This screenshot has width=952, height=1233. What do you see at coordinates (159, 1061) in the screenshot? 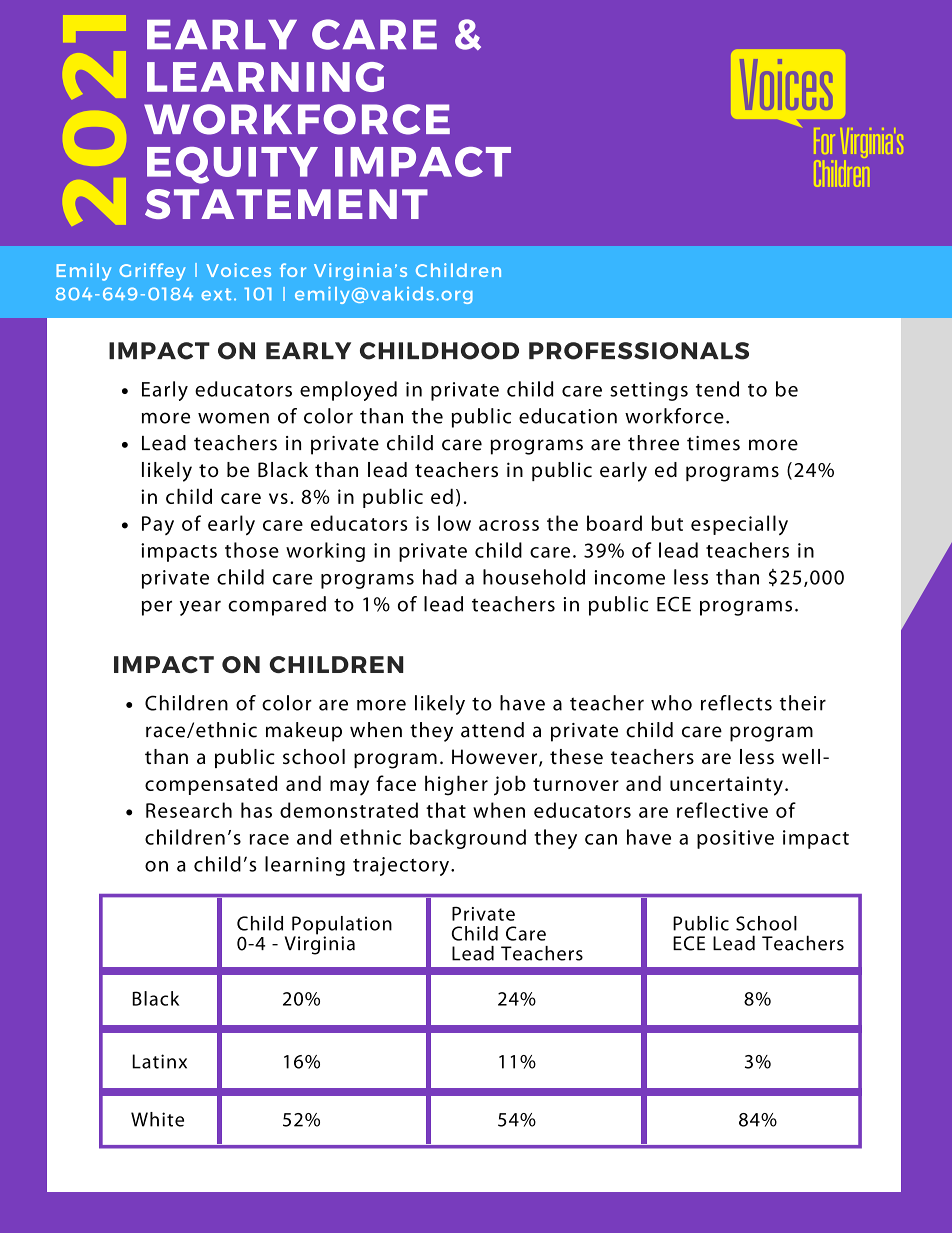
I see `Latinx` at bounding box center [159, 1061].
